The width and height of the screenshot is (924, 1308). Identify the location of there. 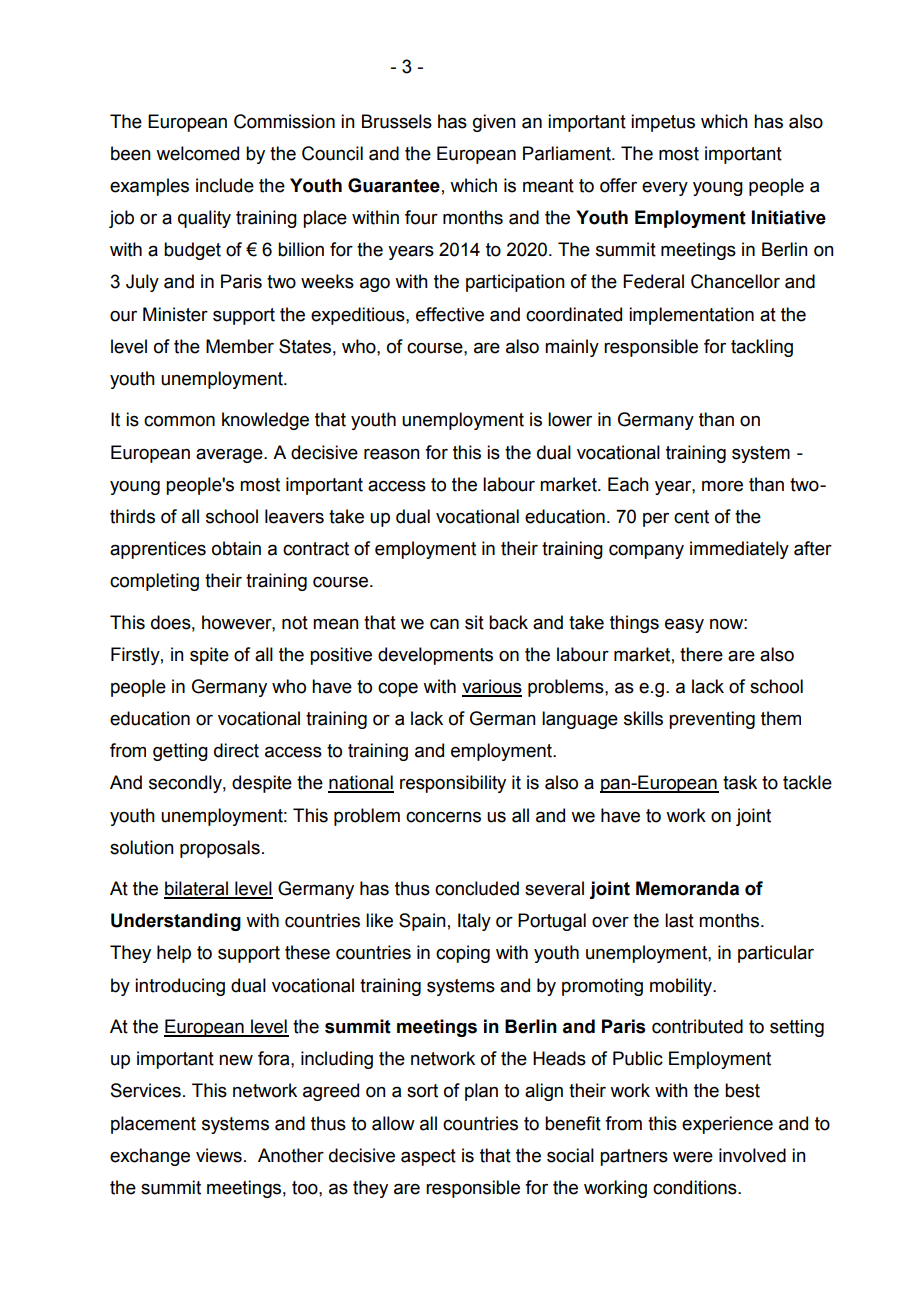
(701, 654).
